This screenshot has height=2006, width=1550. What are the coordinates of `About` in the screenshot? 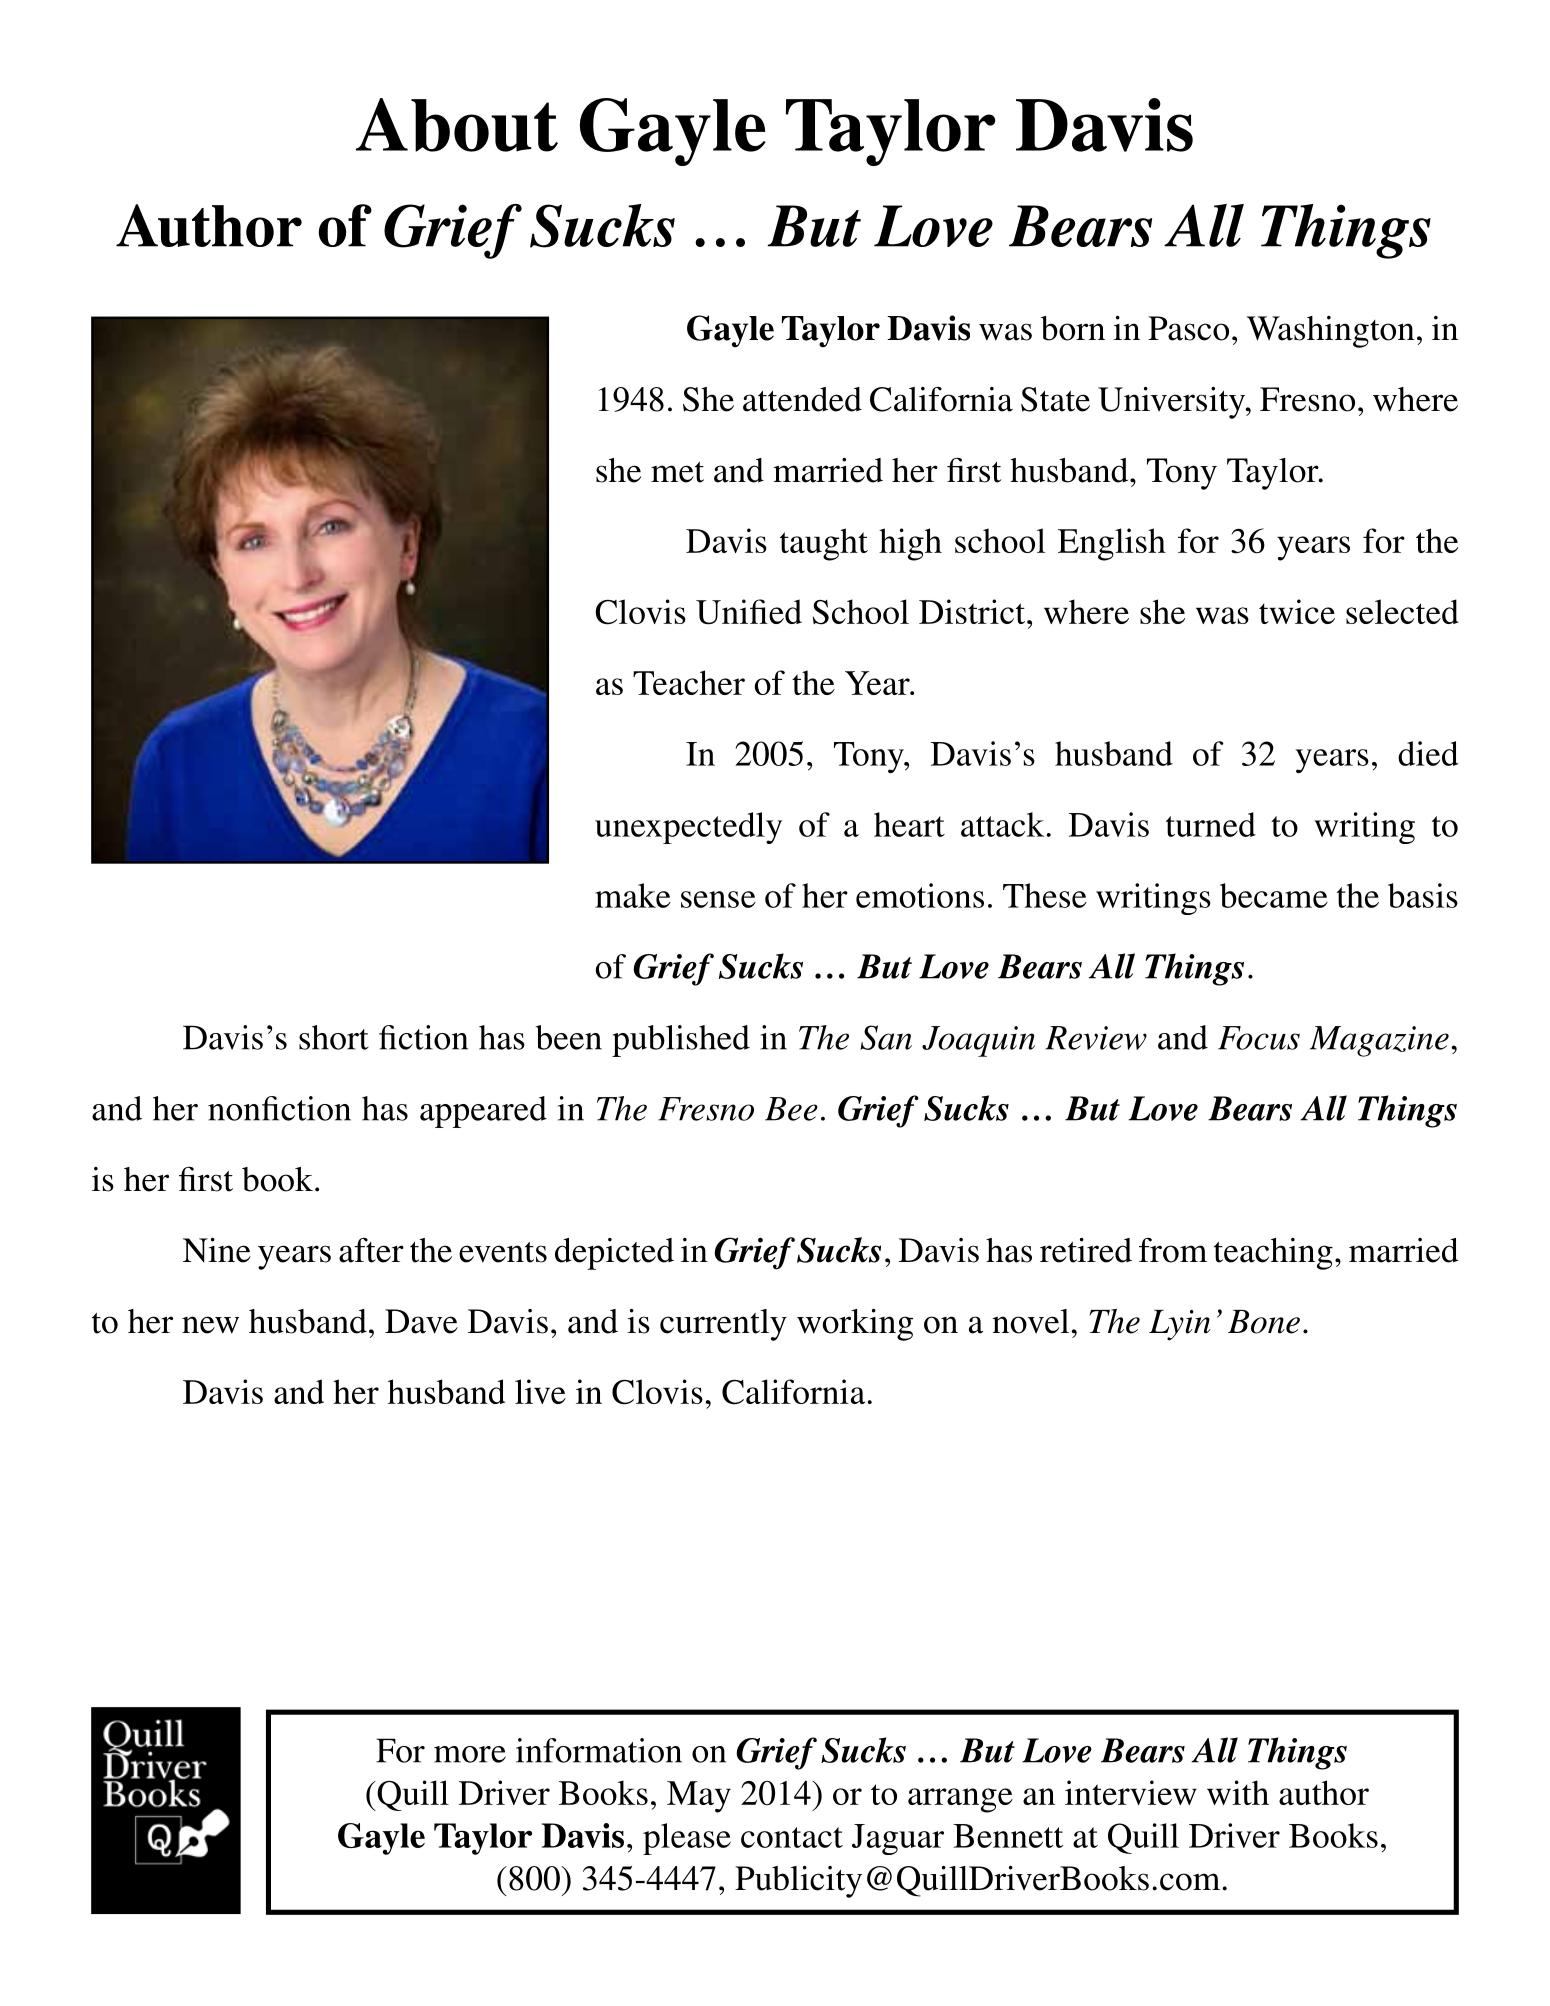 It's located at (457, 125).
